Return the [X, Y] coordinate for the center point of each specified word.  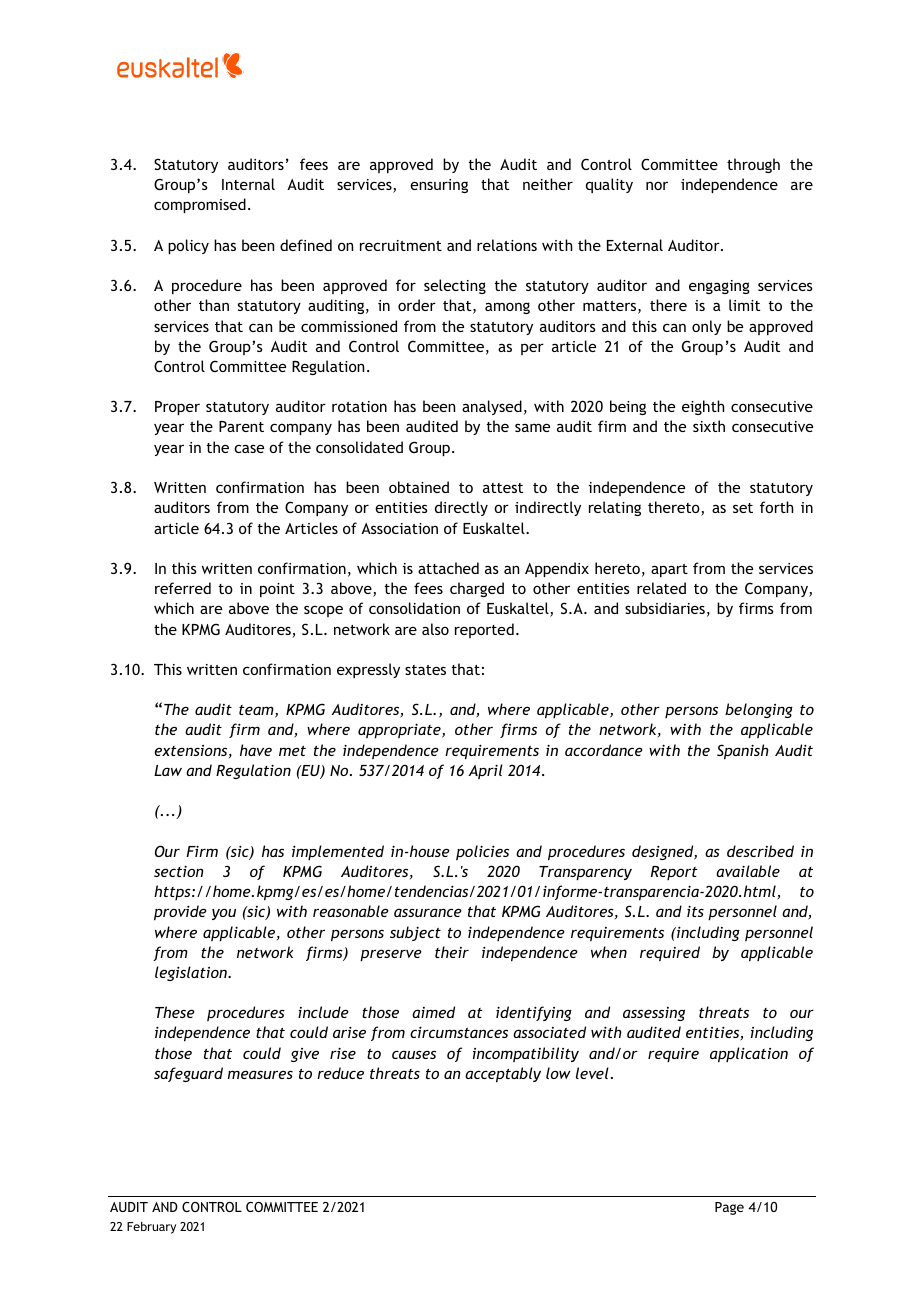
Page [729, 1208]
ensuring [439, 186]
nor [657, 185]
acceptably [503, 1075]
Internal [248, 184]
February [151, 1228]
